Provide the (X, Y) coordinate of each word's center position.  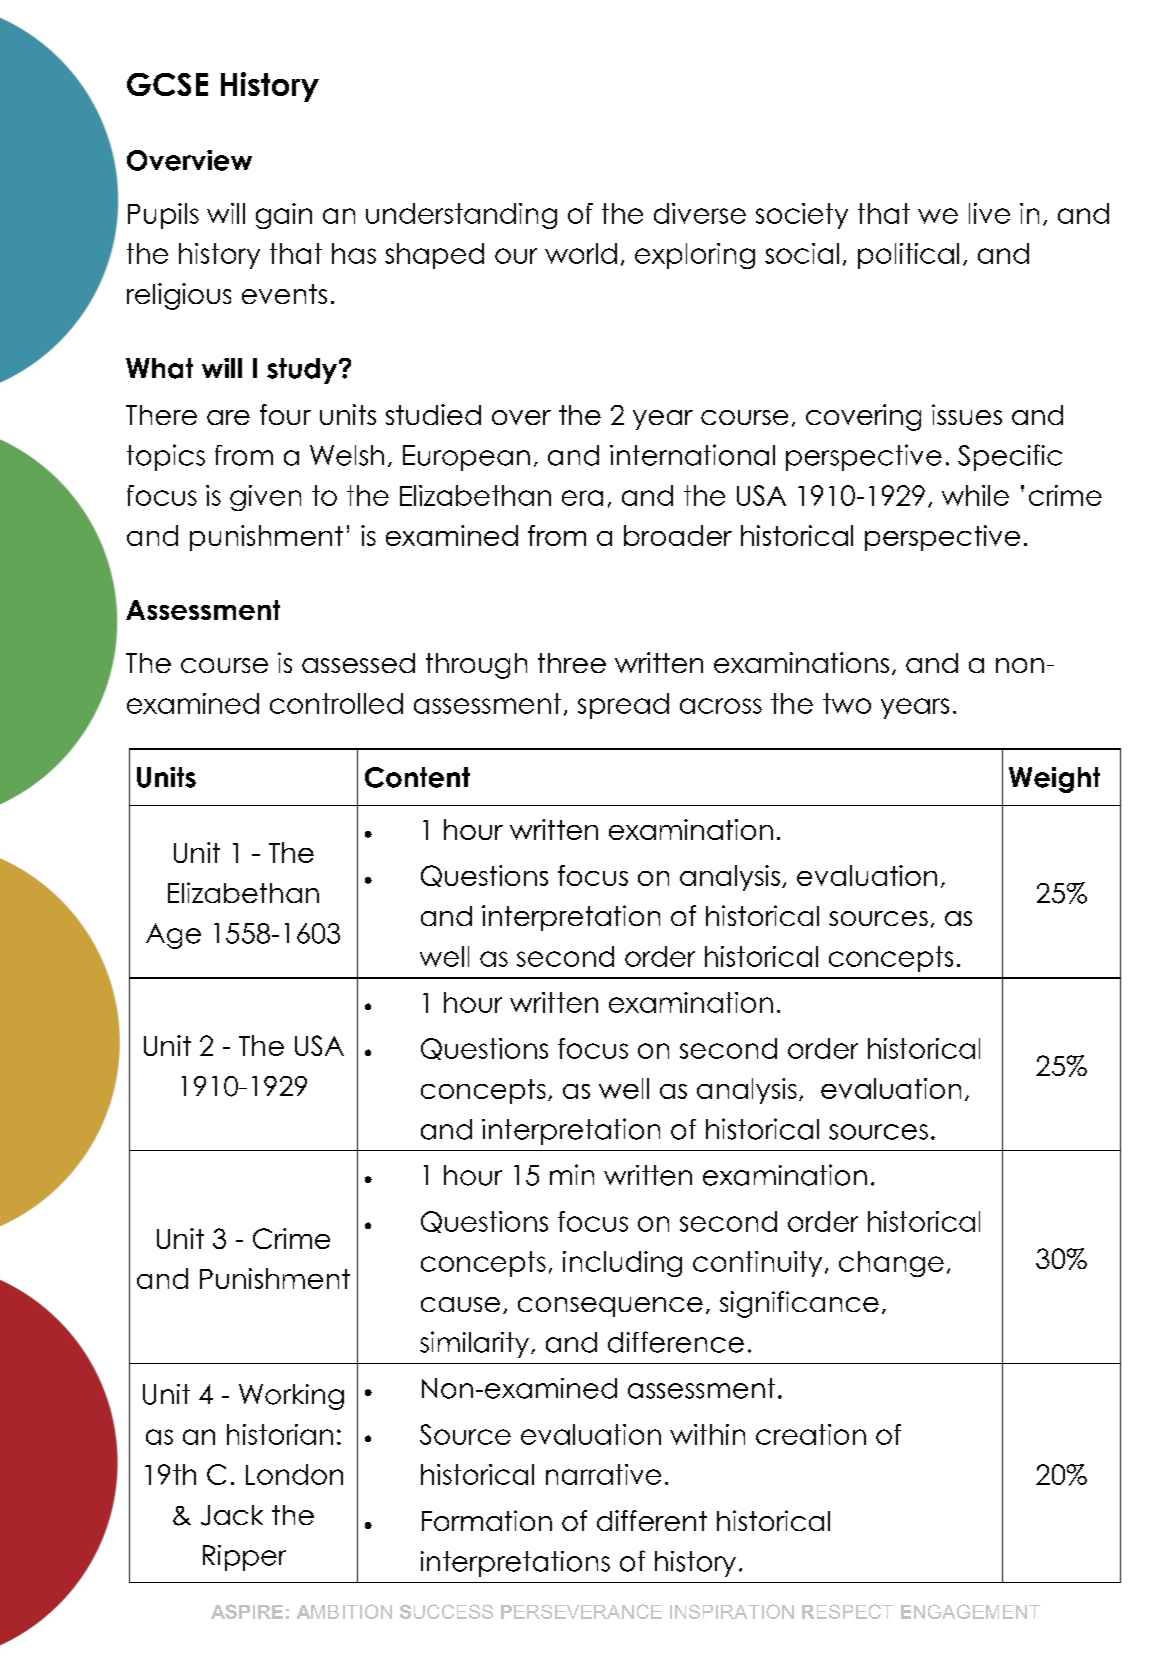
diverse (700, 213)
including (622, 1264)
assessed (358, 663)
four (285, 414)
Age (173, 936)
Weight (1054, 780)
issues (967, 414)
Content (417, 777)
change (891, 1264)
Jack (232, 1515)
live (989, 213)
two (847, 703)
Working (291, 1397)
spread (623, 706)
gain (284, 216)
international (692, 455)
